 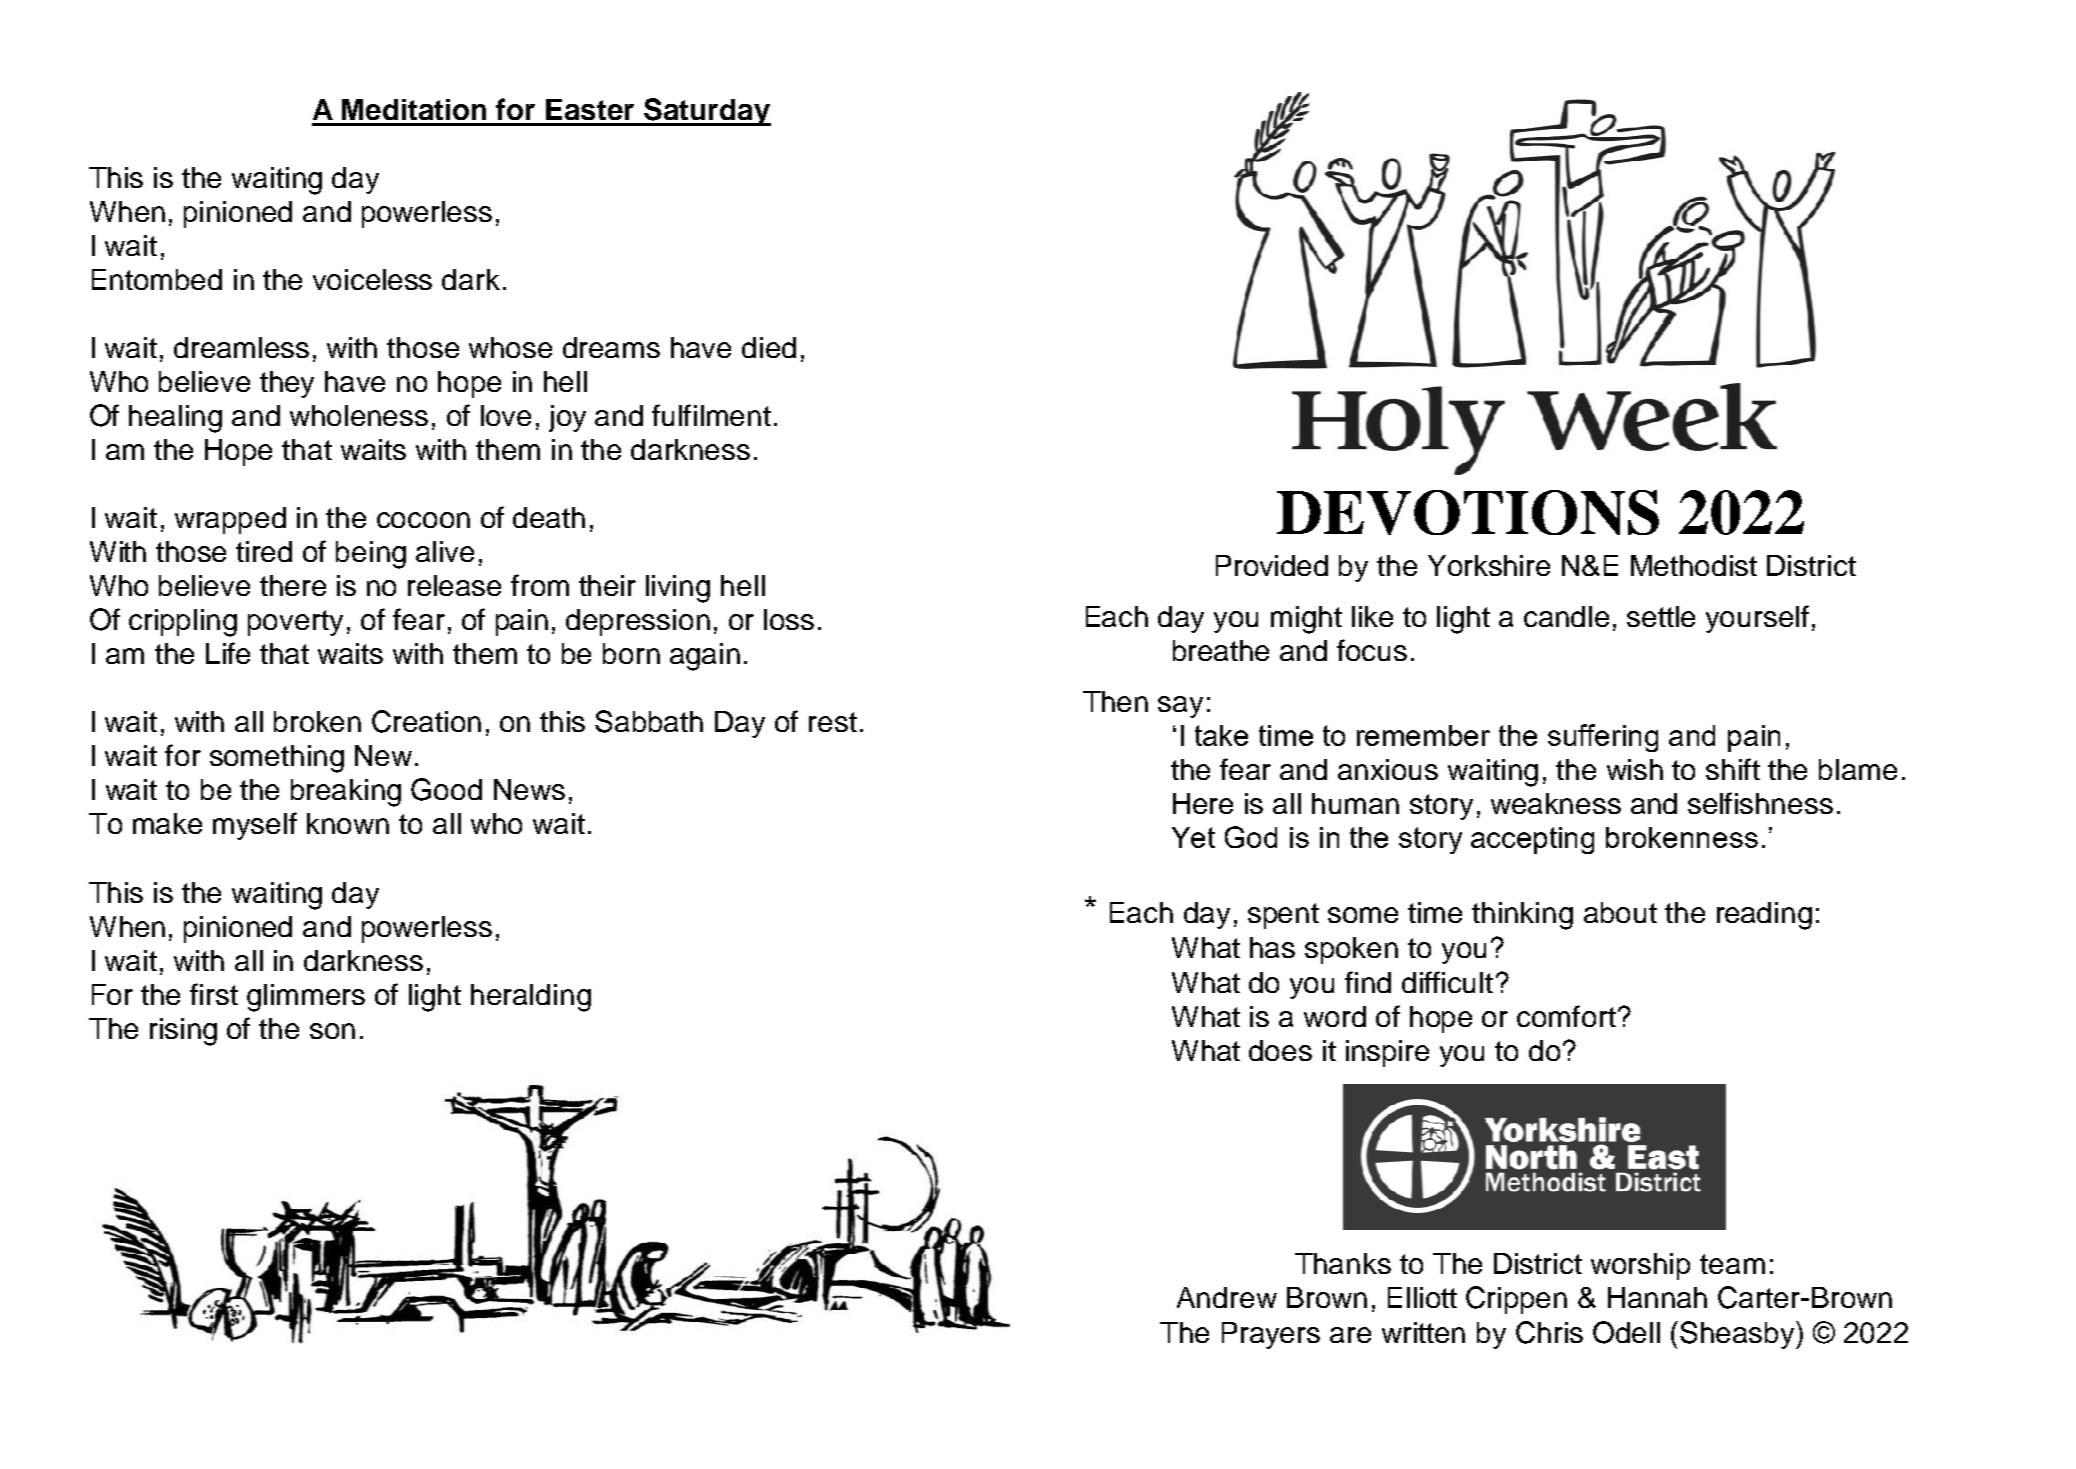 I want to click on DEVOTIONS, so click(x=1468, y=512).
